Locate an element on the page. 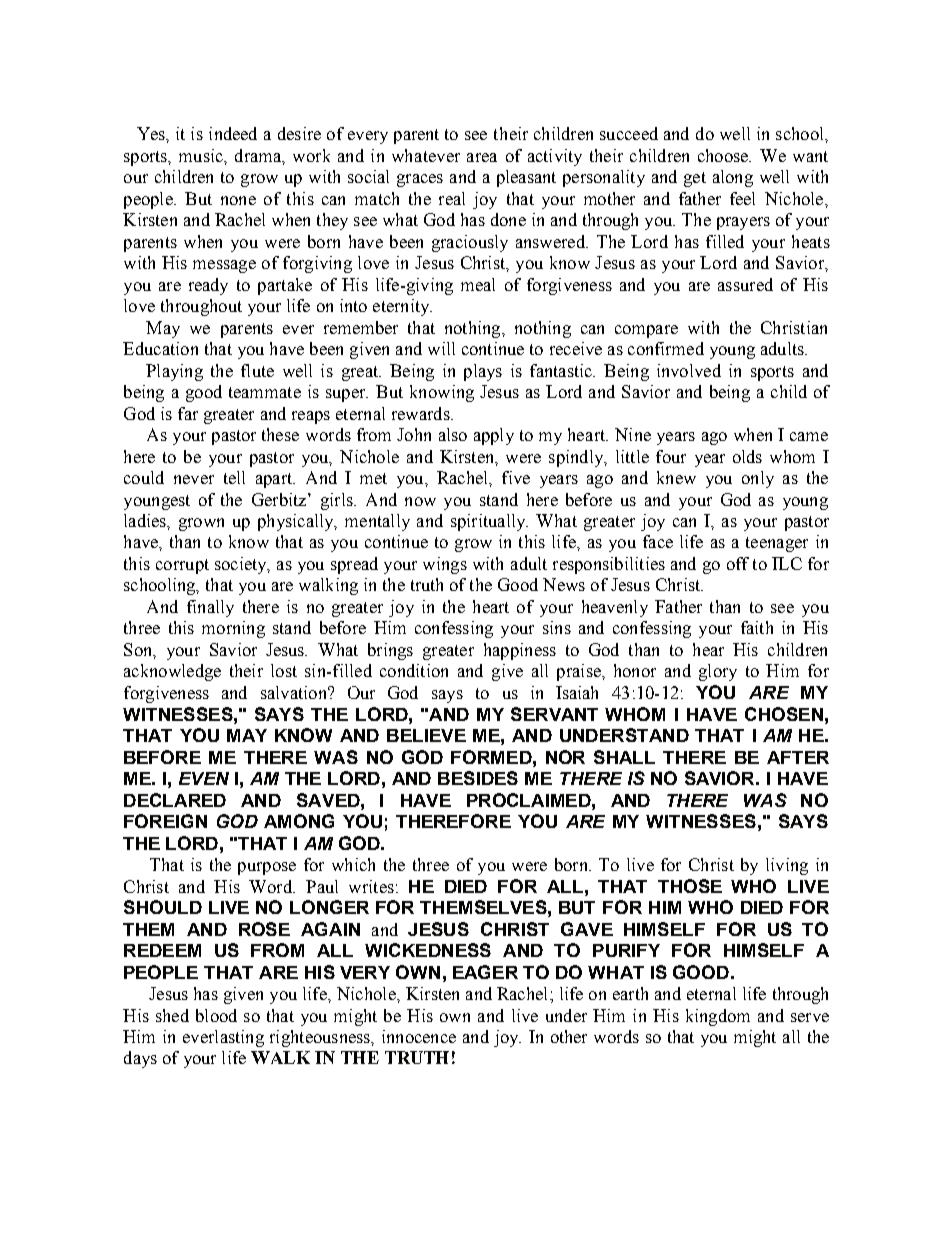 Image resolution: width=952 pixels, height=1233 pixels. Playing is located at coordinates (174, 372).
